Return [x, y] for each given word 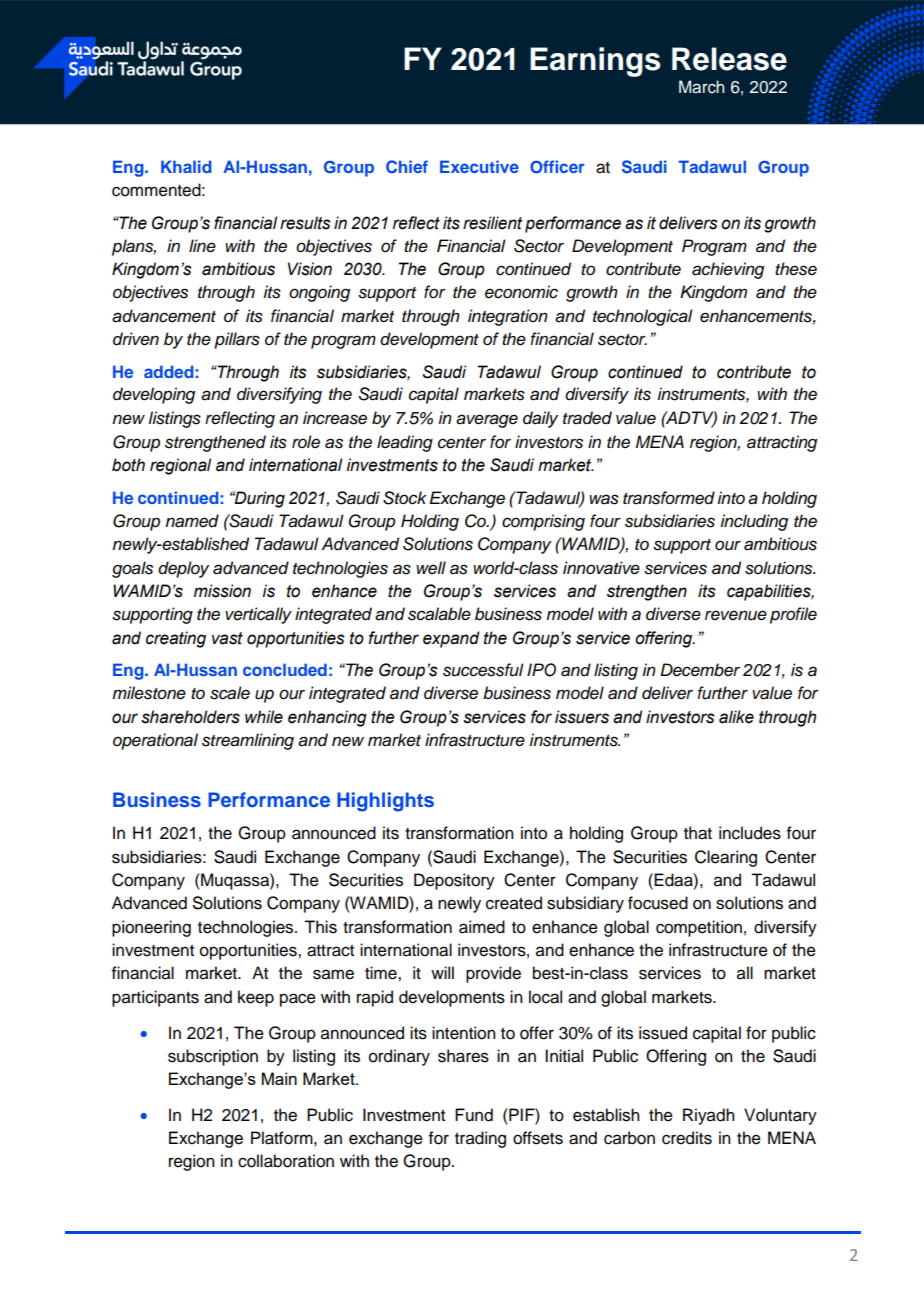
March [702, 87]
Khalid [186, 166]
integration [508, 317]
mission [222, 591]
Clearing [726, 858]
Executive [479, 166]
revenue [736, 615]
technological [643, 317]
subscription [213, 1057]
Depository [454, 881]
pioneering [151, 928]
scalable [439, 614]
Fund [474, 1115]
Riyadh [709, 1116]
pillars [237, 340]
